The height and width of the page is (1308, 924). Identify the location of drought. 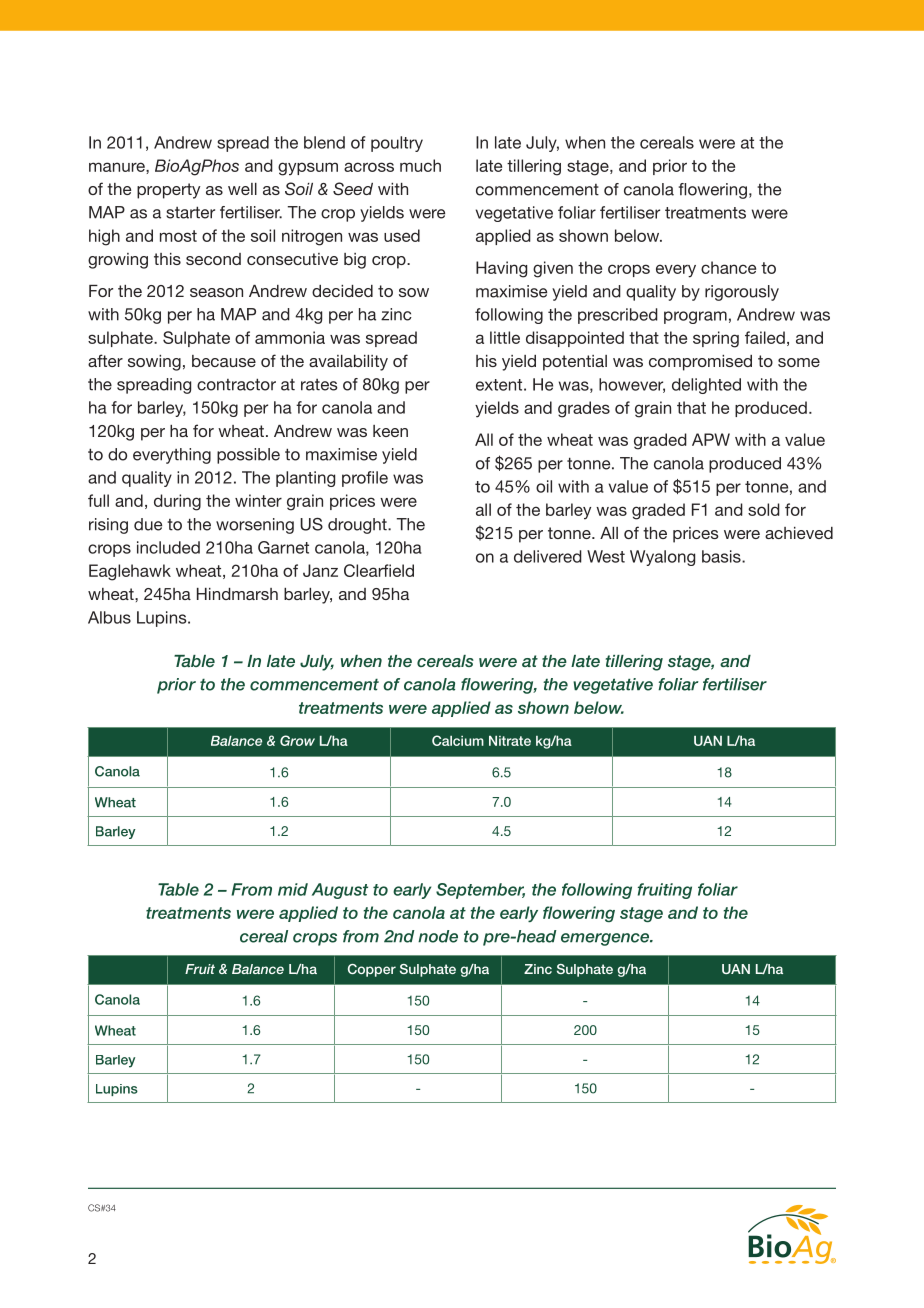
(358, 526).
